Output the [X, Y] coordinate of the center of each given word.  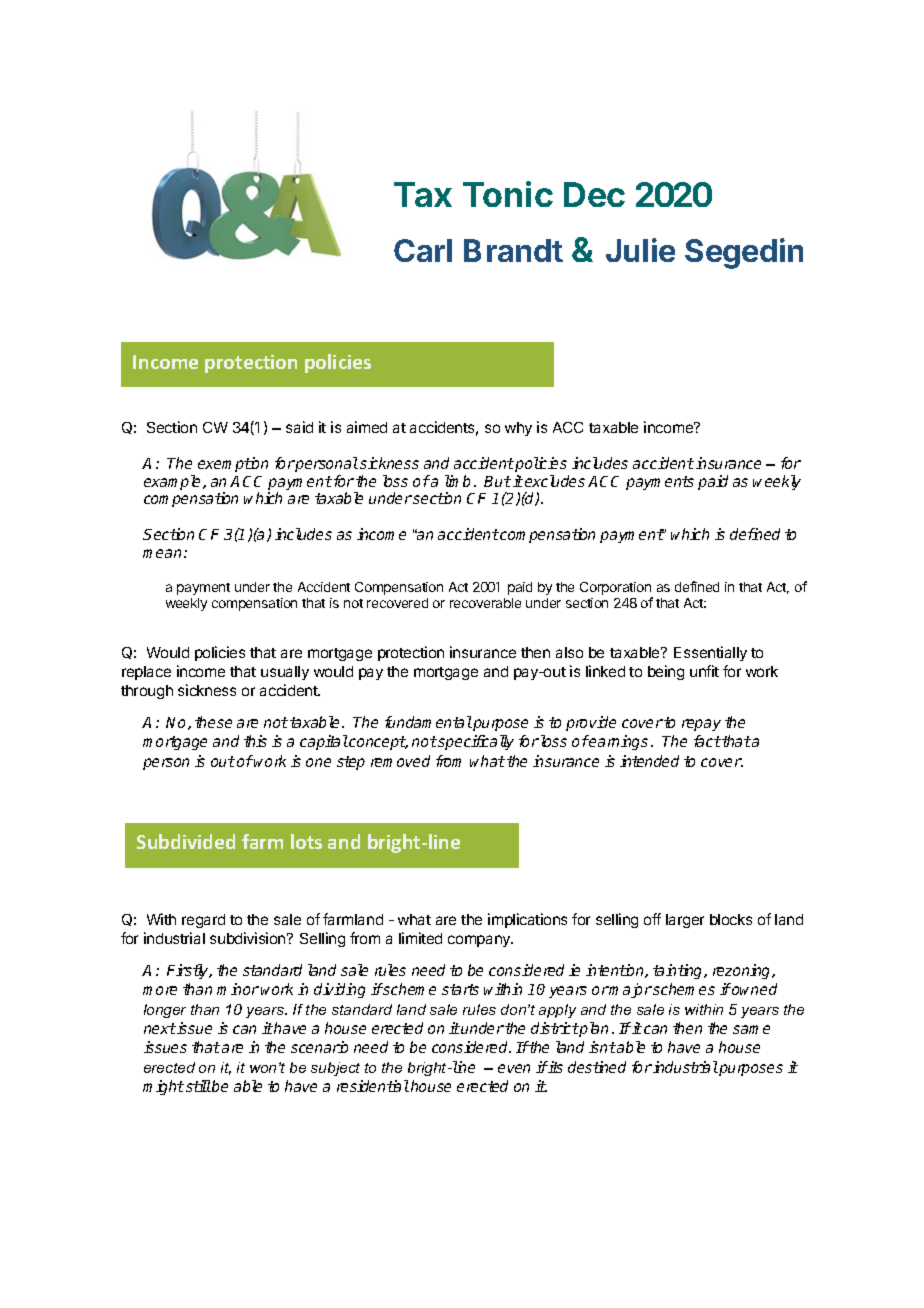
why [518, 429]
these [213, 722]
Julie [640, 250]
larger [685, 921]
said [299, 427]
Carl [423, 250]
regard [203, 921]
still [198, 1086]
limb [457, 481]
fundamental [428, 722]
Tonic [508, 194]
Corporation [616, 590]
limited [420, 938]
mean [162, 553]
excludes [555, 481]
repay [701, 725]
